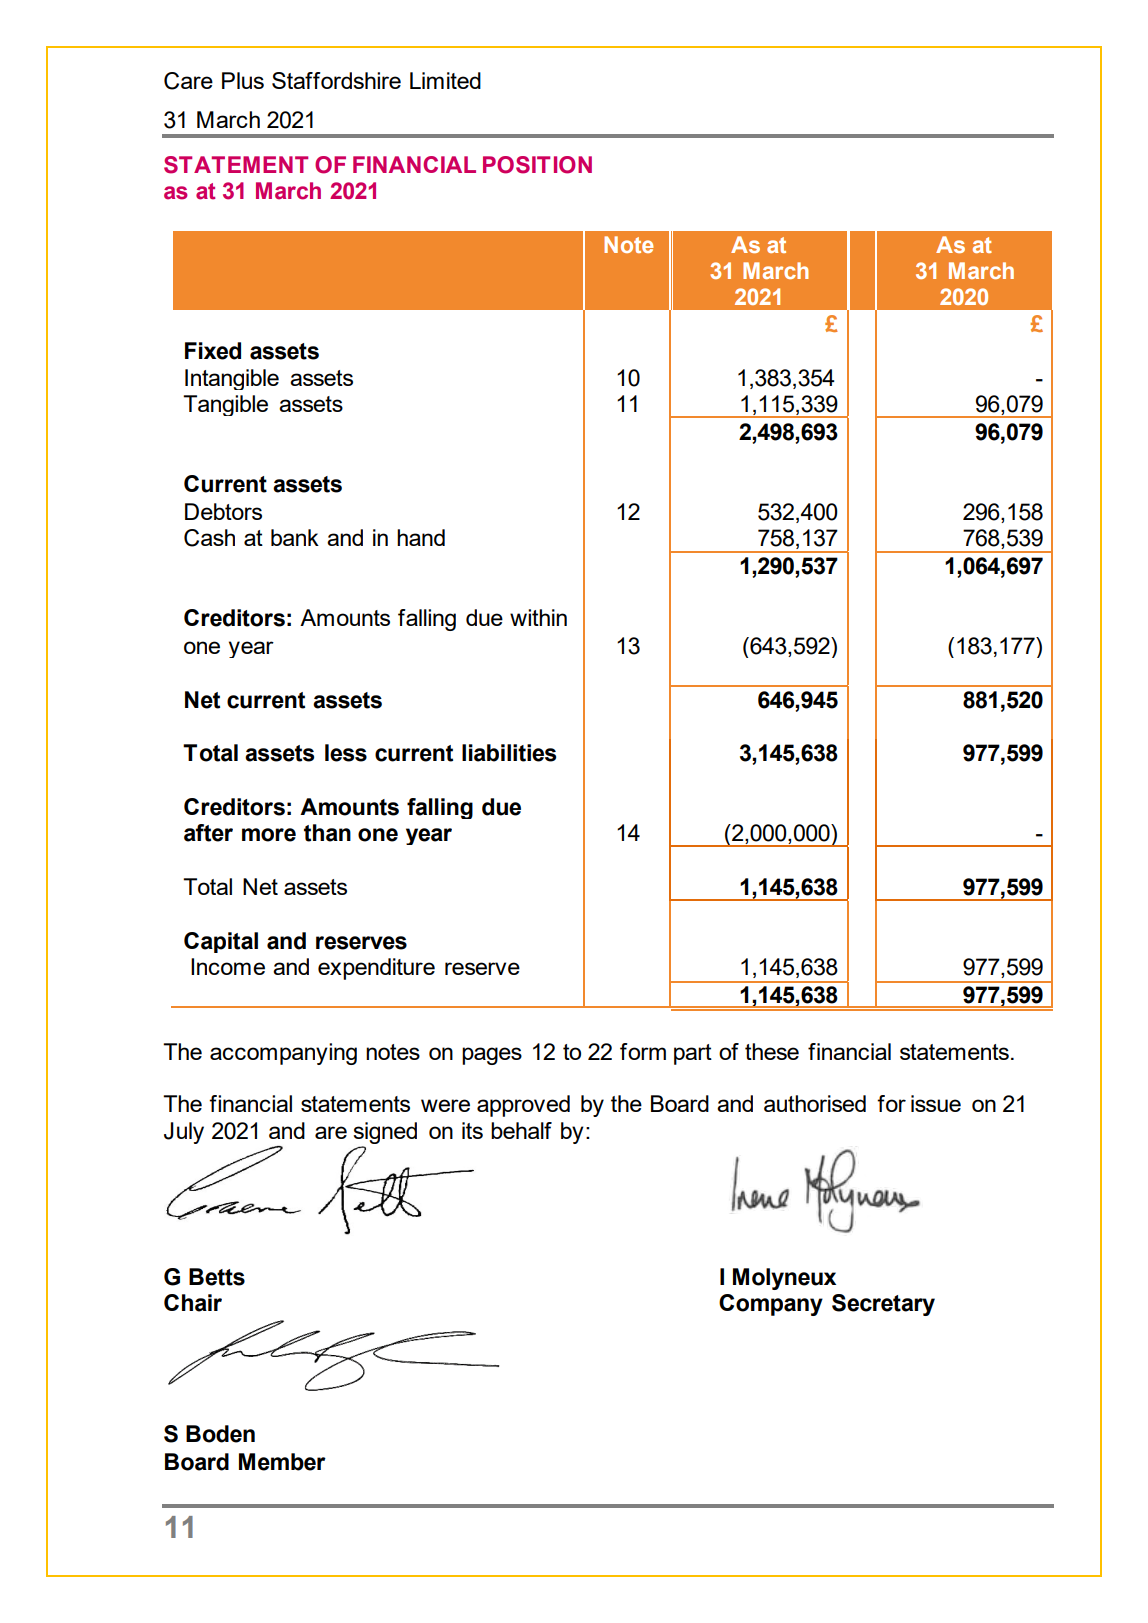  Describe the element at coordinates (509, 753) in the page. I see `liabilities` at that location.
